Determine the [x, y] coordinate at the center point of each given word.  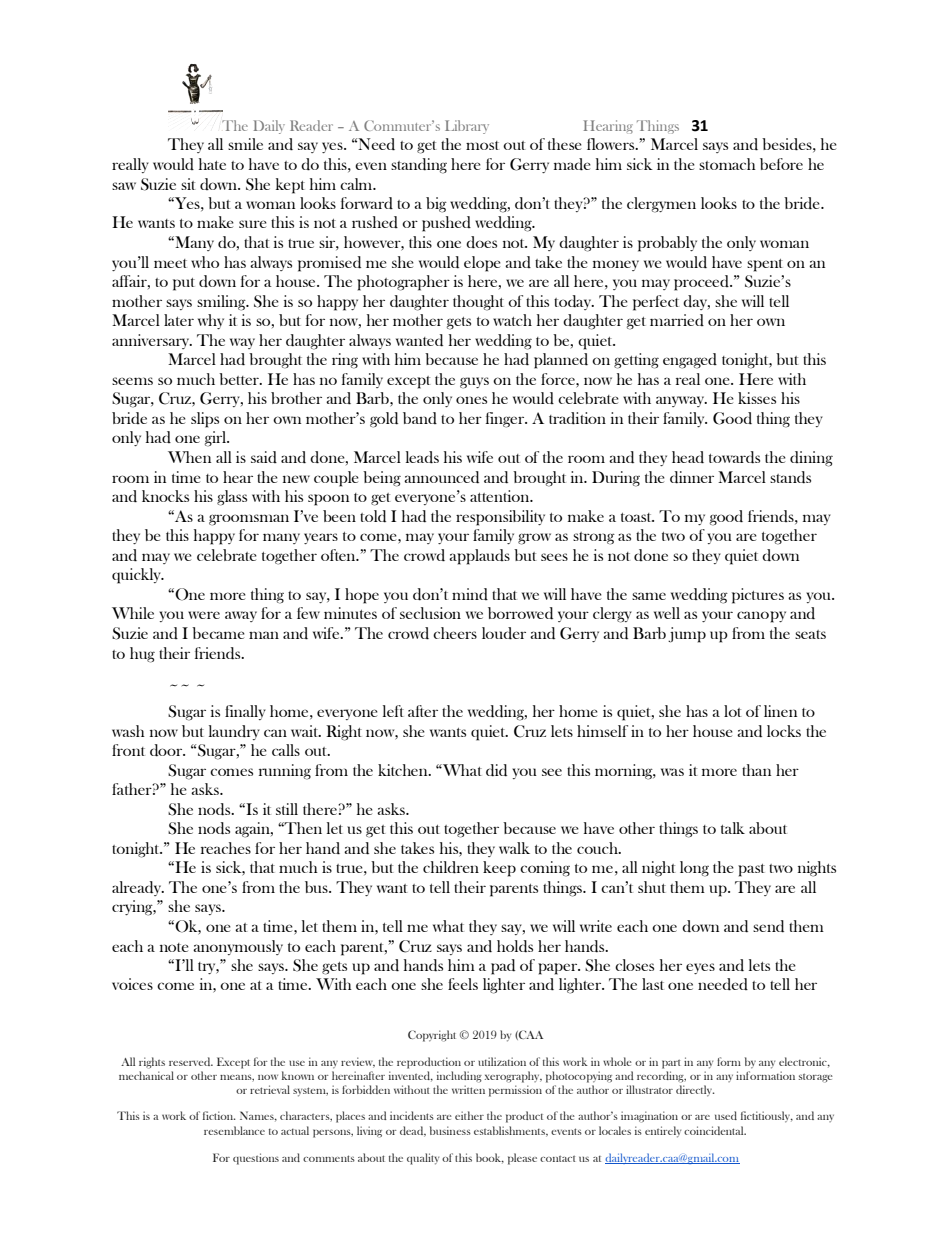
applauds [479, 557]
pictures [758, 596]
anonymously [238, 947]
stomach [727, 164]
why [211, 321]
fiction [219, 1115]
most [482, 145]
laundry [234, 732]
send [768, 926]
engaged [690, 361]
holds [515, 946]
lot [733, 711]
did [496, 770]
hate [212, 164]
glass [232, 498]
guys [474, 383]
